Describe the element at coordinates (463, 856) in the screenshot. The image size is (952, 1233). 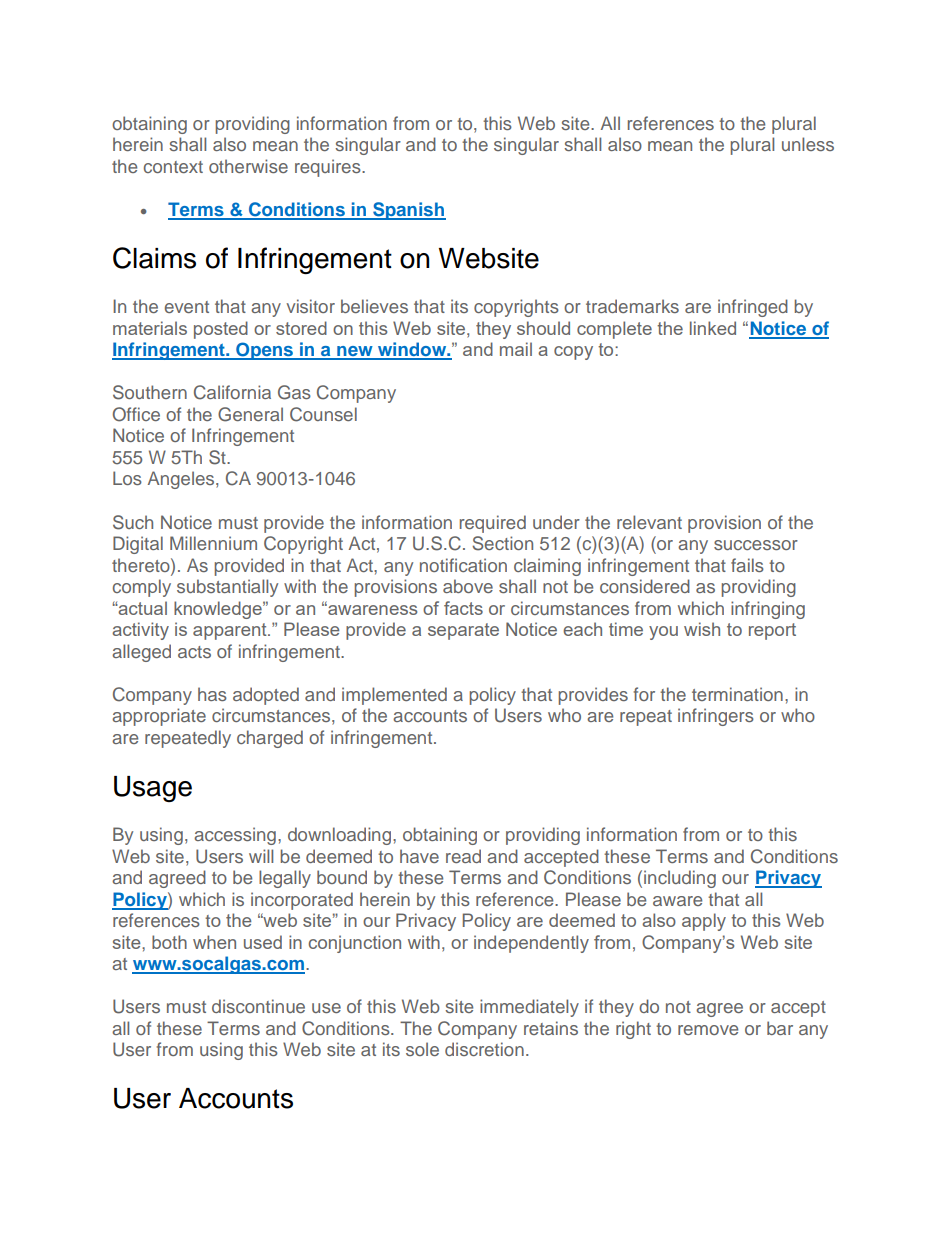
I see `read` at that location.
